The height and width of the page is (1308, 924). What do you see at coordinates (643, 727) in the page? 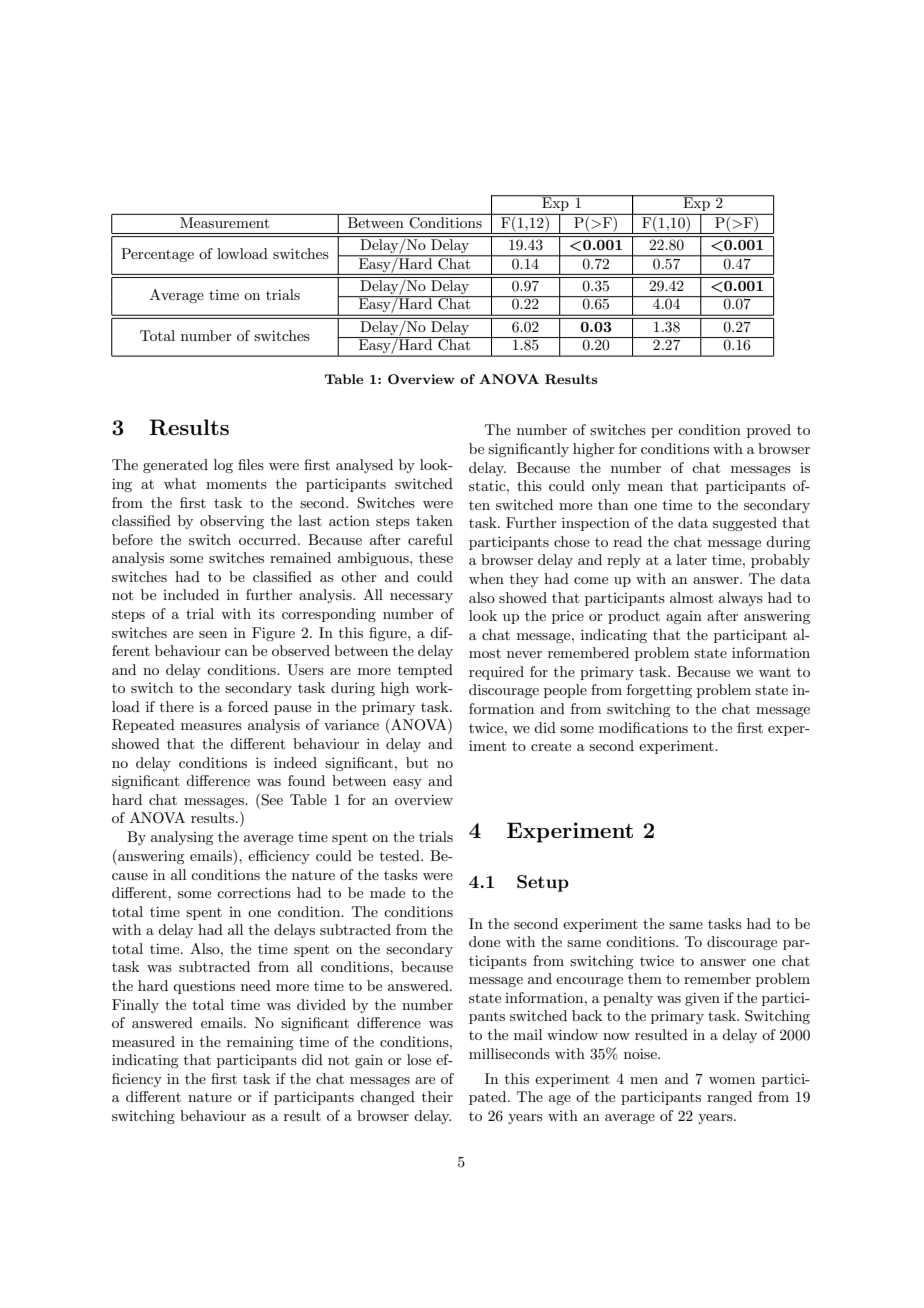
I see `modifications` at bounding box center [643, 727].
